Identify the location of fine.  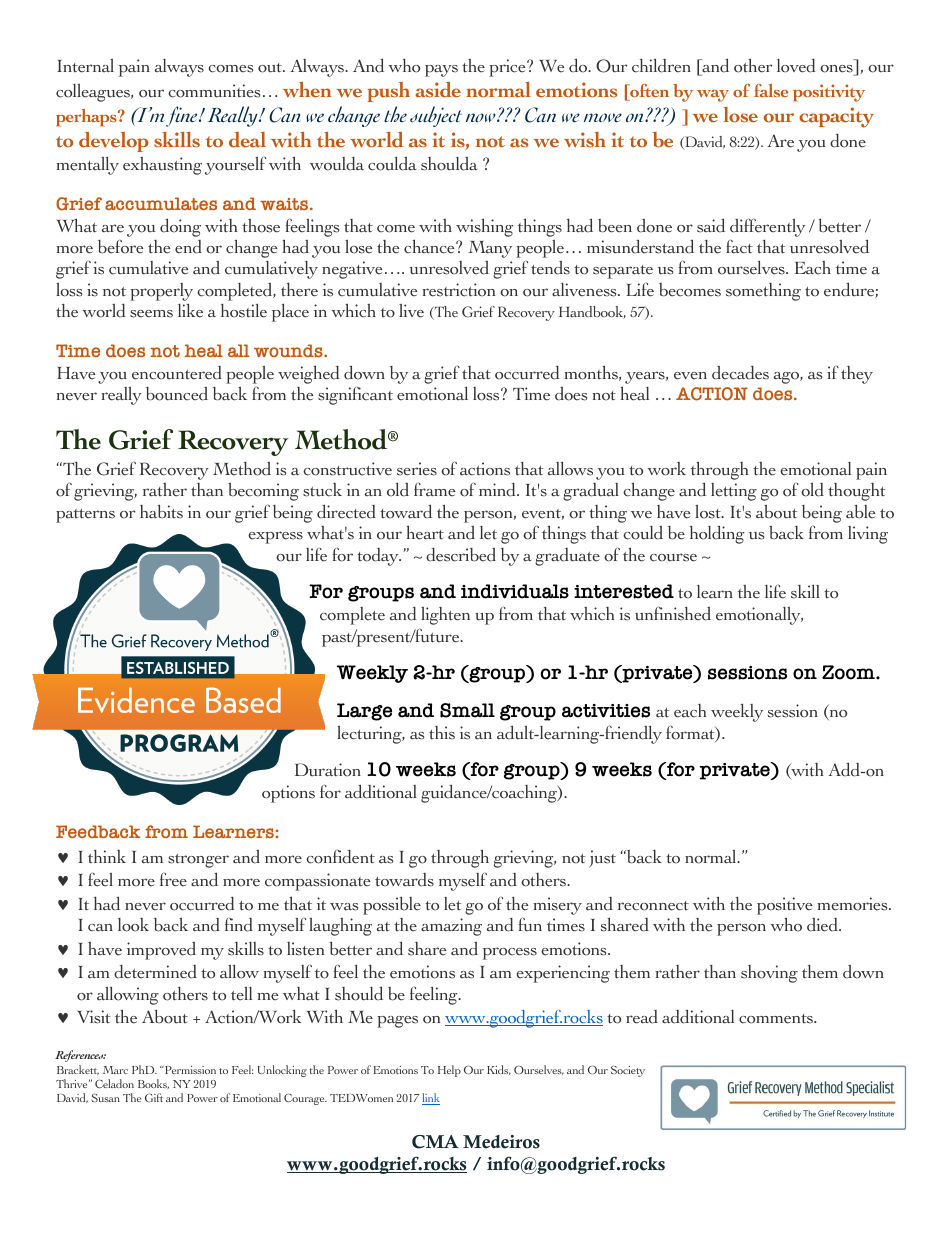
(183, 116).
